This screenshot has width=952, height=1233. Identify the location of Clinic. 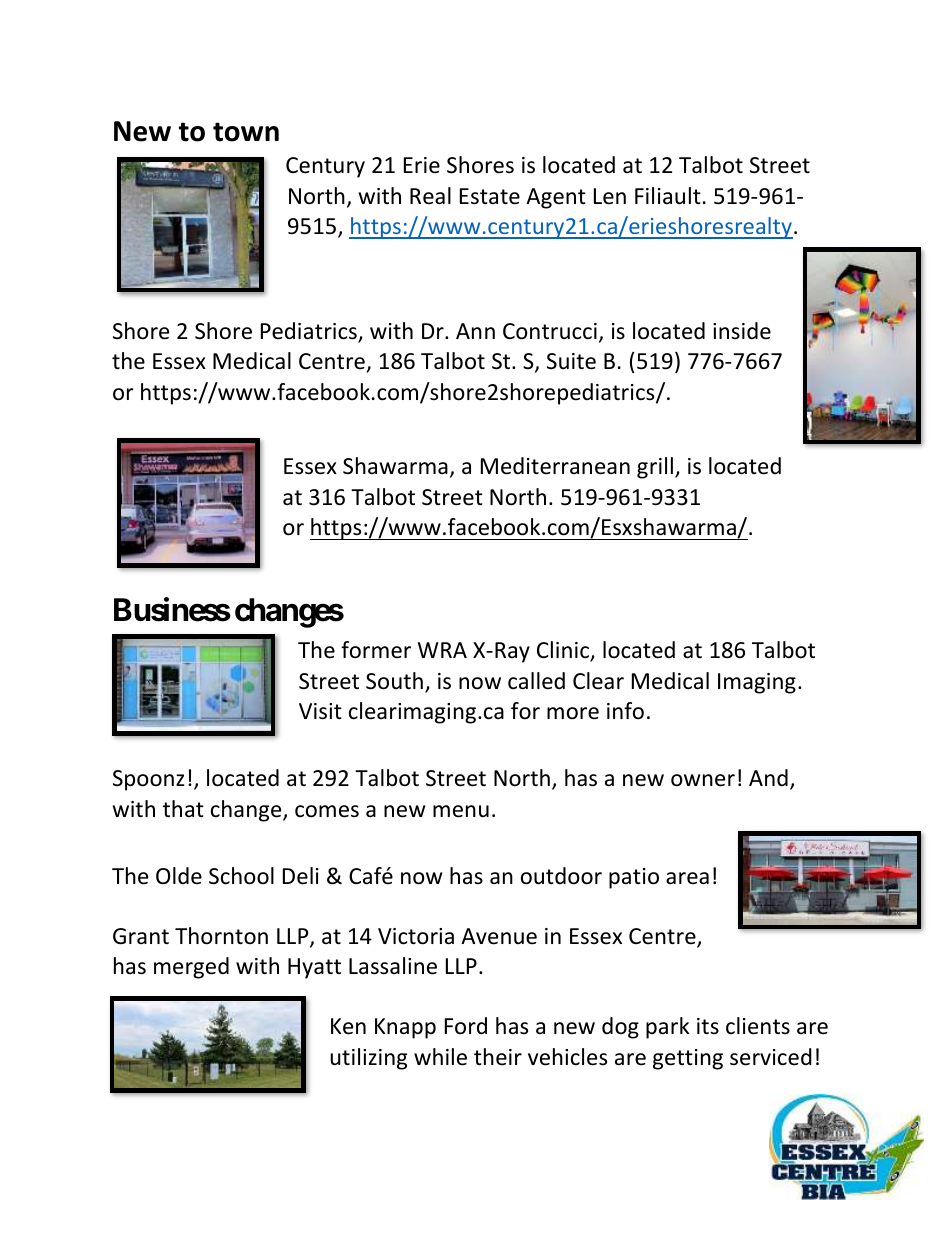
(564, 651).
